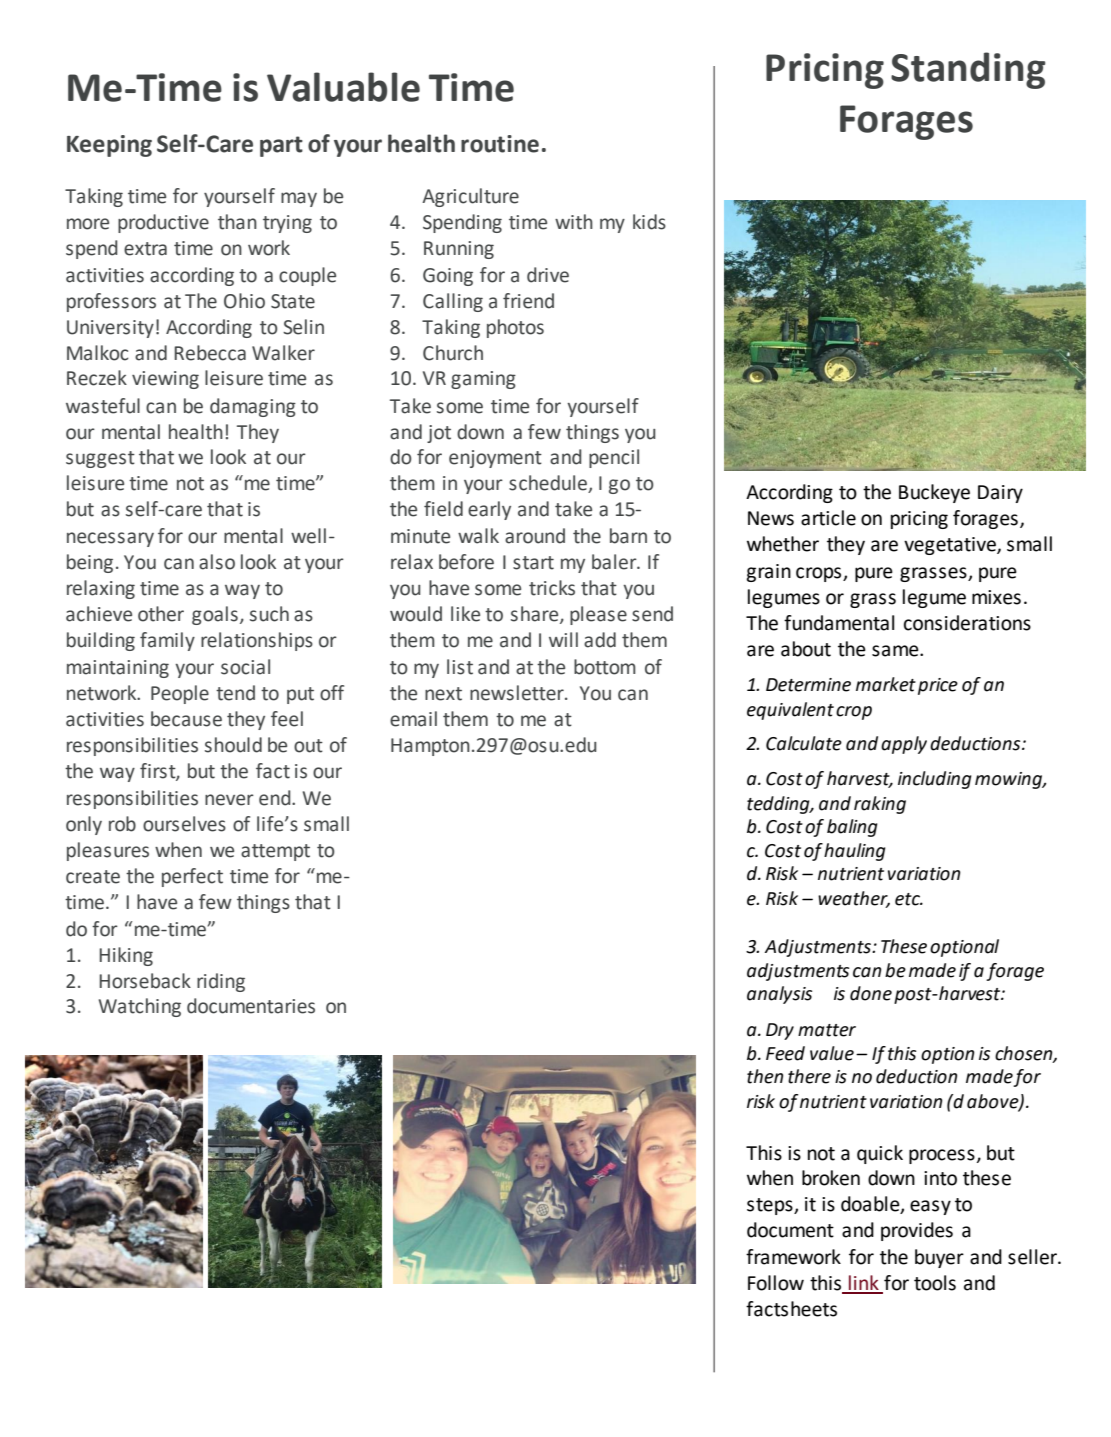 The image size is (1111, 1437). Describe the element at coordinates (938, 686) in the image. I see `price` at that location.
